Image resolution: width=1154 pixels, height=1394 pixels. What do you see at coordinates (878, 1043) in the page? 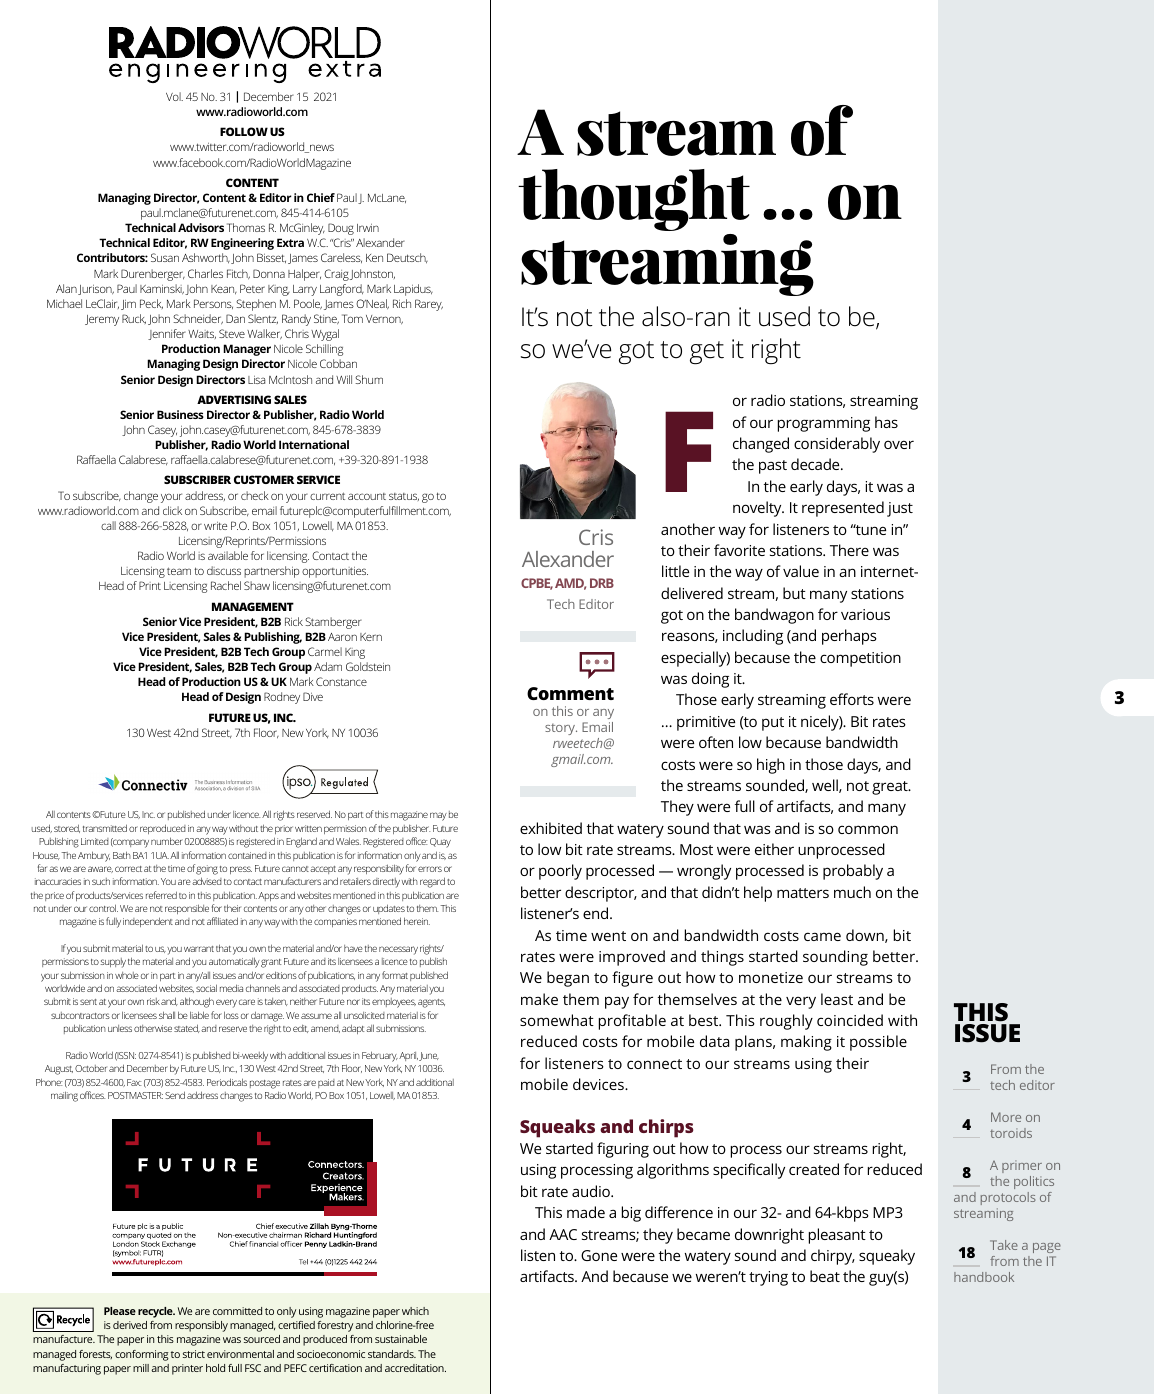
I see `possible` at bounding box center [878, 1043].
